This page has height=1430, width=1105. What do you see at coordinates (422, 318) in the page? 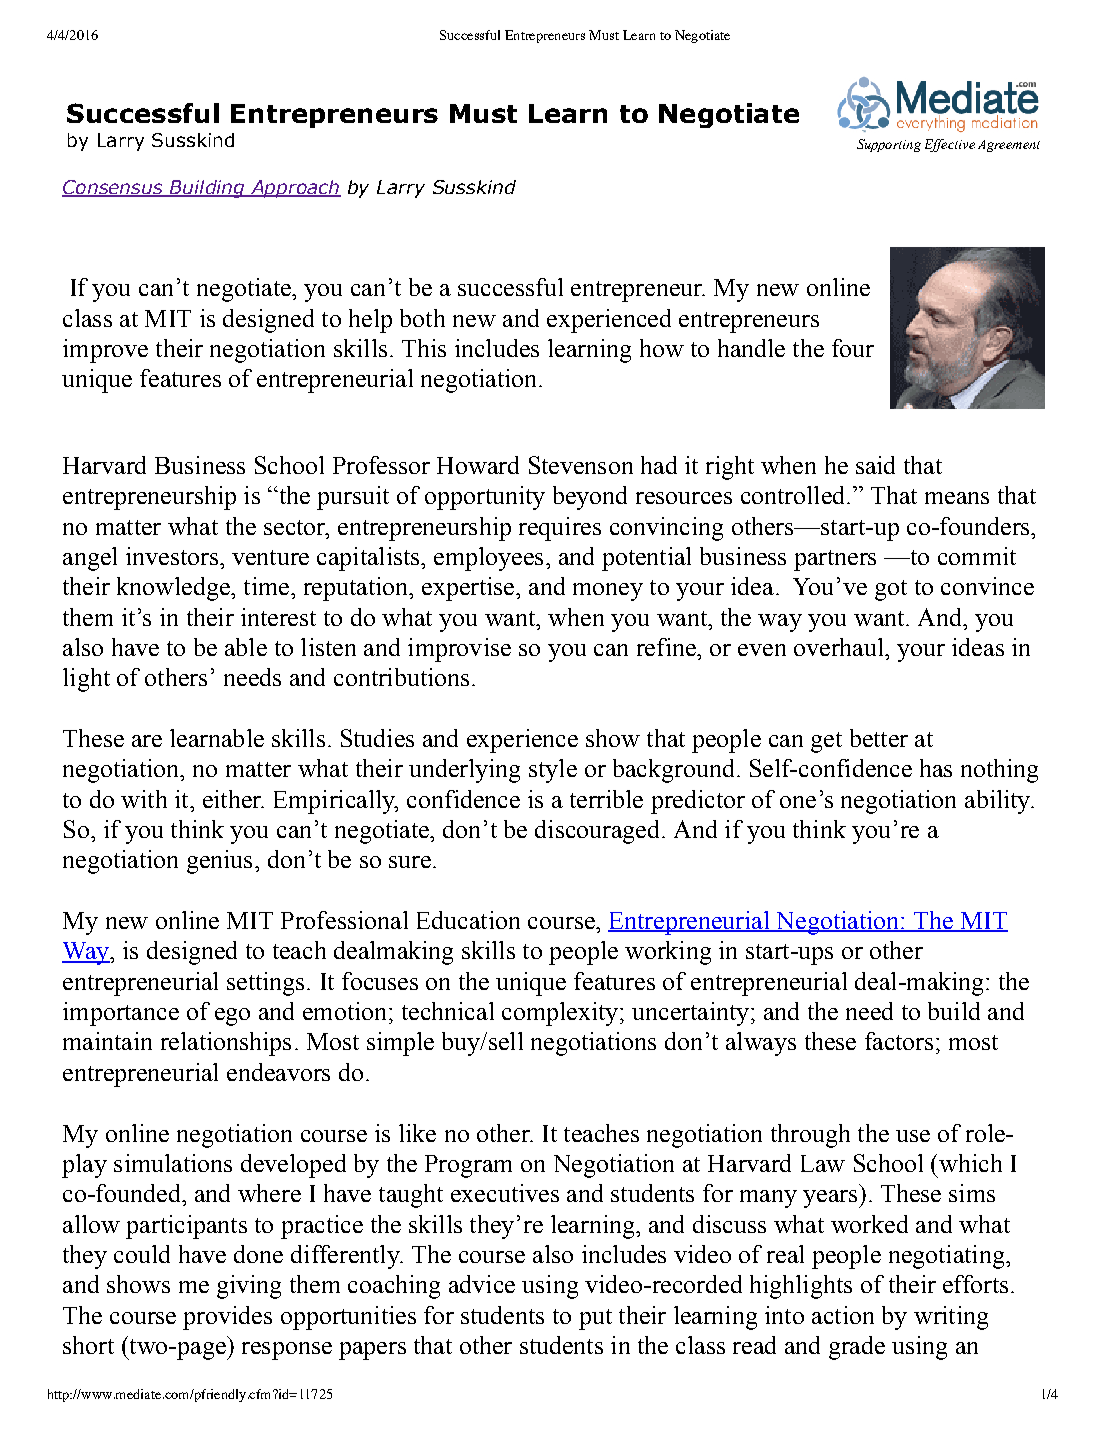
I see `both` at bounding box center [422, 318].
